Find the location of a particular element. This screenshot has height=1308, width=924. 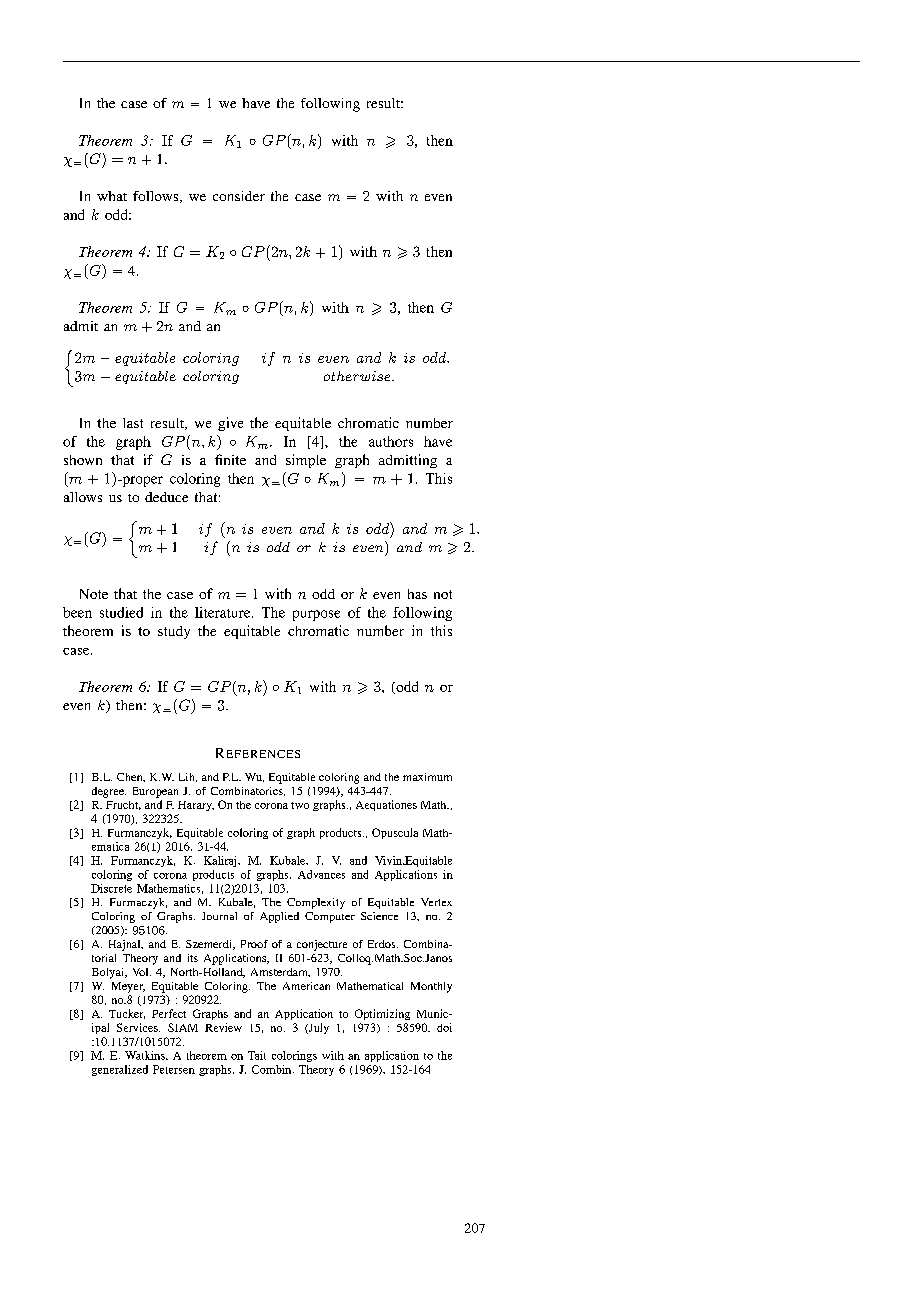

Note is located at coordinates (94, 594).
